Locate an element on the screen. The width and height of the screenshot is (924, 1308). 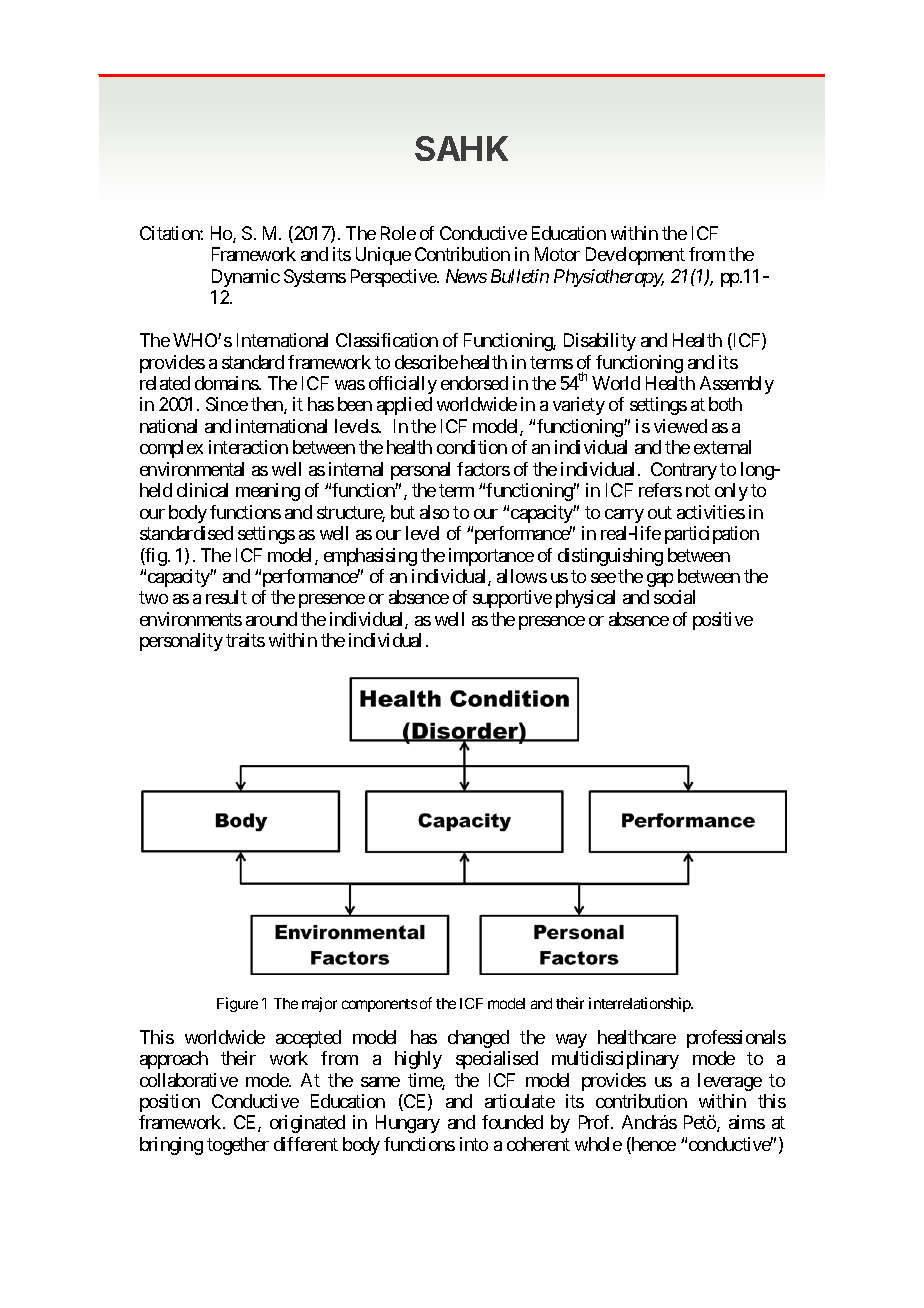
condition is located at coordinates (472, 447).
